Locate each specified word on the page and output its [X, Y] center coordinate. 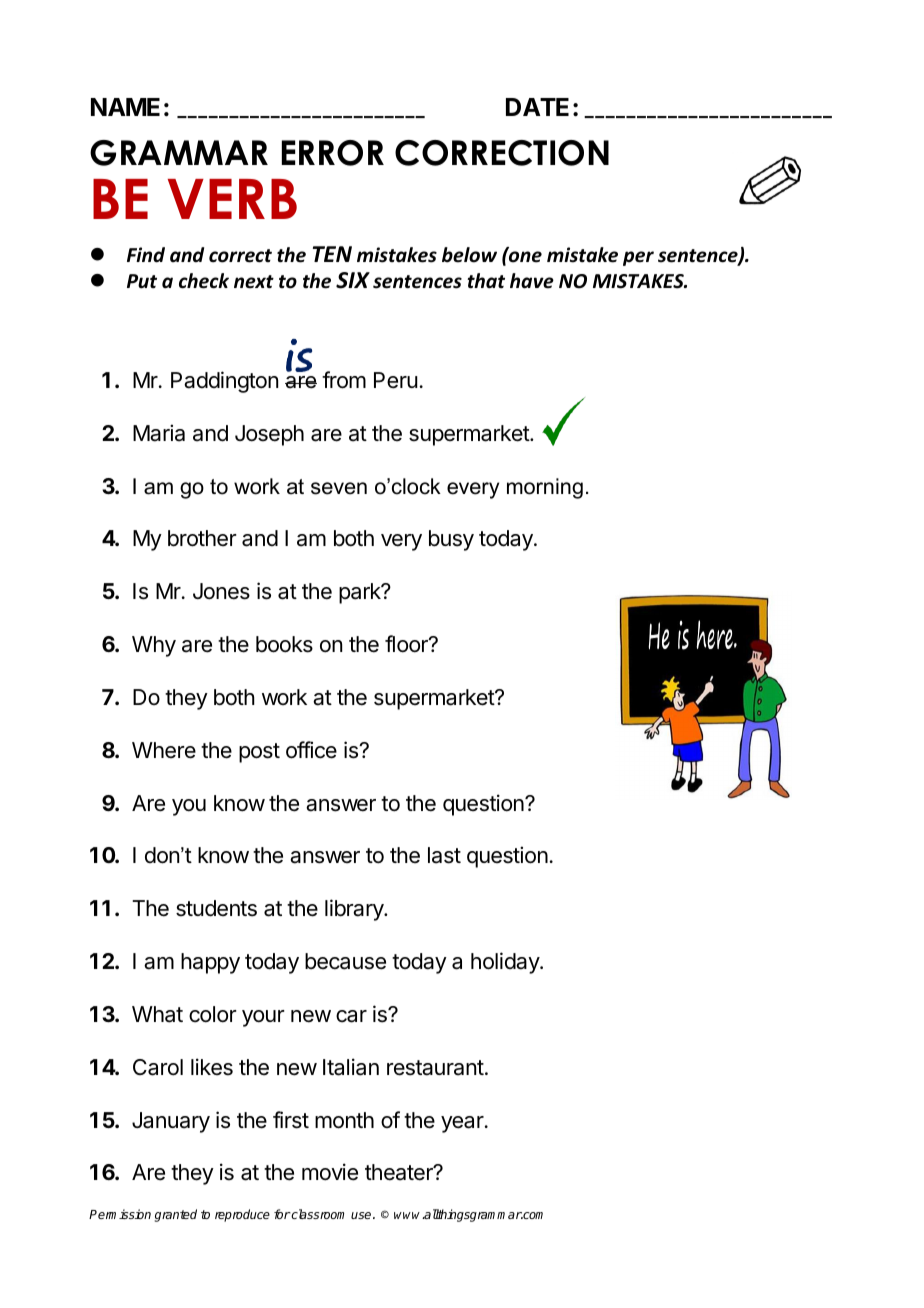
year [462, 1124]
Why [154, 646]
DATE [537, 107]
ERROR [333, 153]
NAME [125, 107]
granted [176, 1215]
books [284, 644]
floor [407, 644]
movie [330, 1172]
